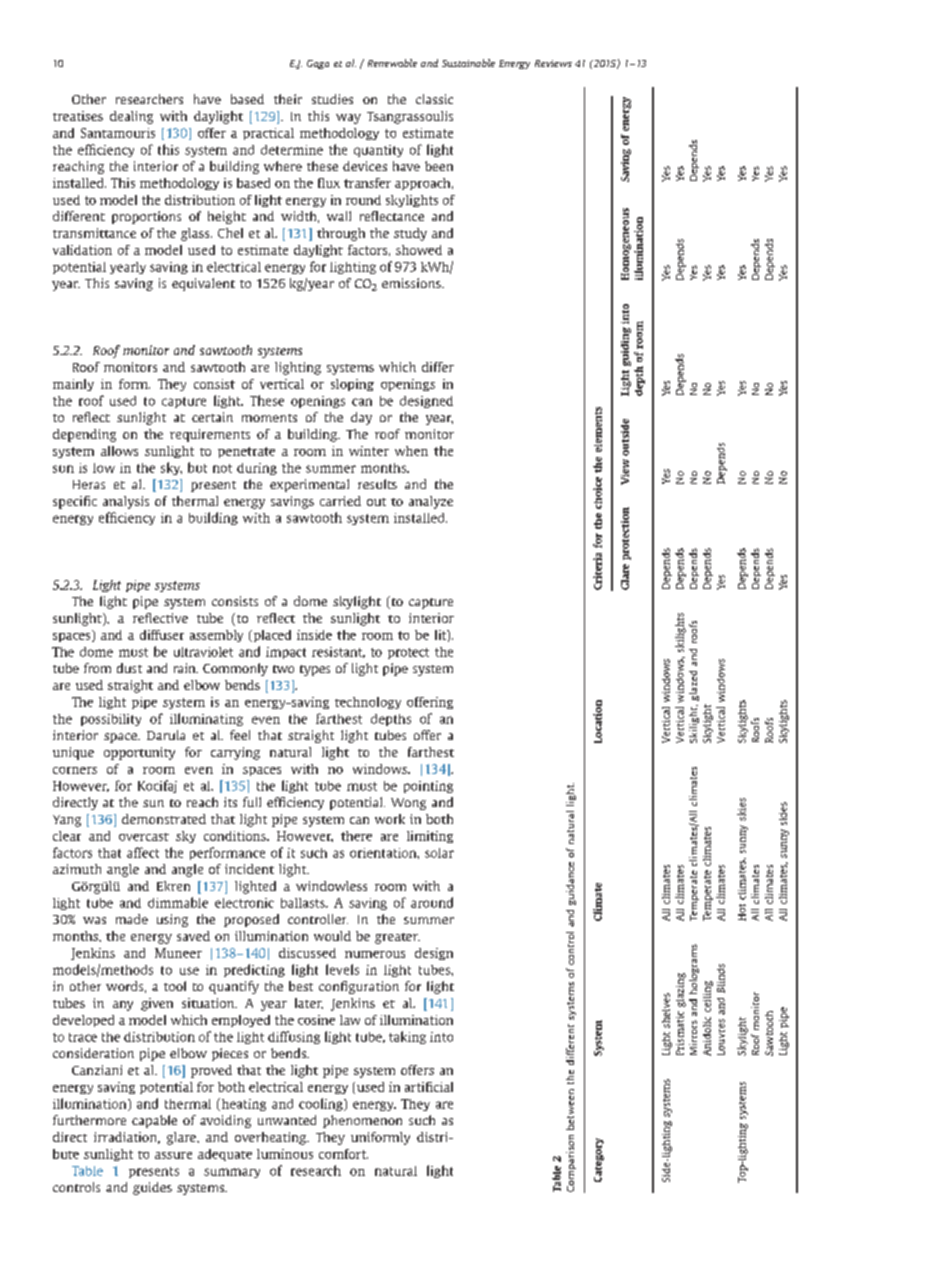 The height and width of the document is (1270, 952). I want to click on phenomenon, so click(362, 1121).
